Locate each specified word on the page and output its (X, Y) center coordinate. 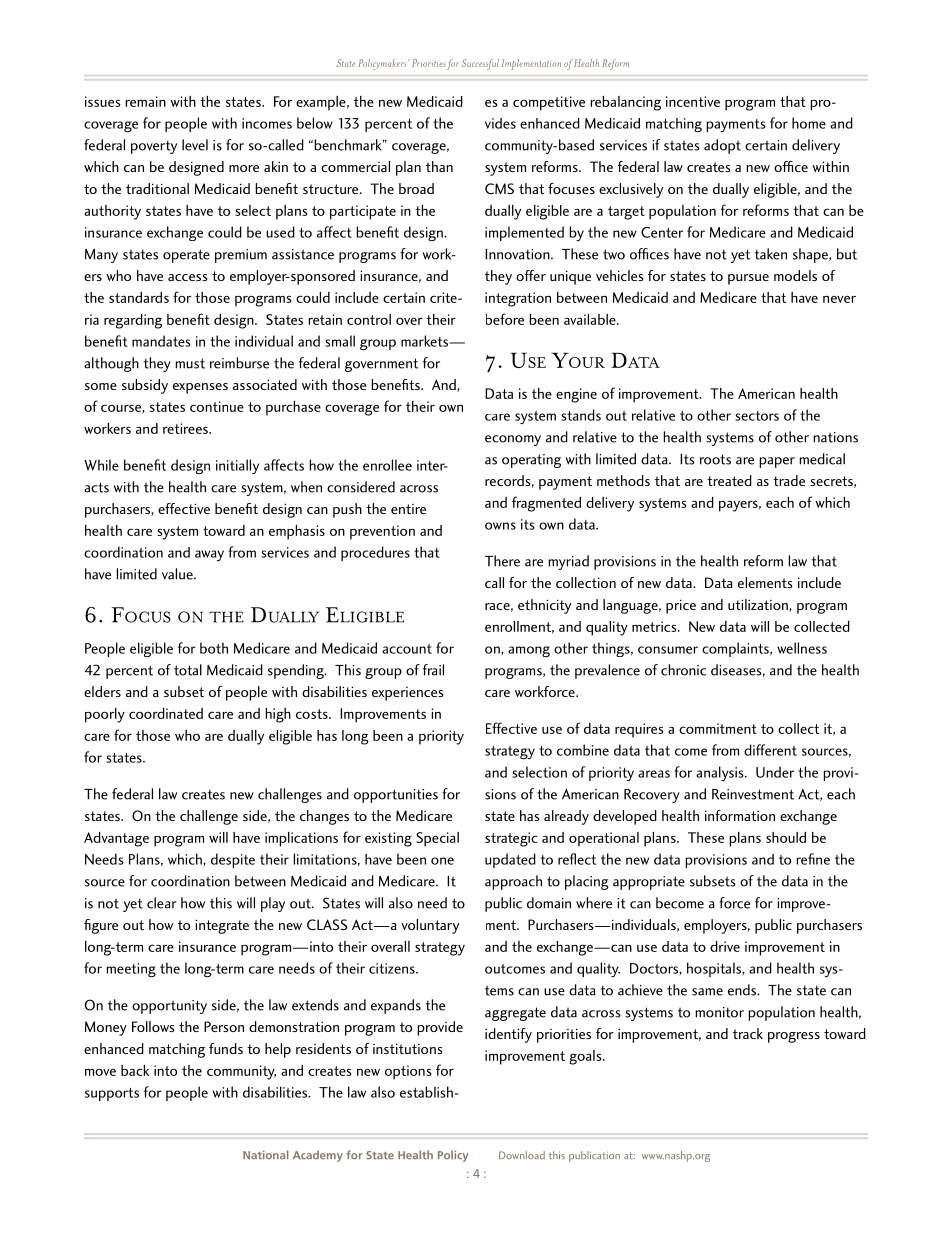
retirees (186, 428)
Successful (480, 64)
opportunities (396, 796)
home (809, 123)
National (266, 1154)
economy (513, 440)
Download (522, 1155)
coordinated (166, 713)
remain (145, 101)
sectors (757, 416)
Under (775, 772)
